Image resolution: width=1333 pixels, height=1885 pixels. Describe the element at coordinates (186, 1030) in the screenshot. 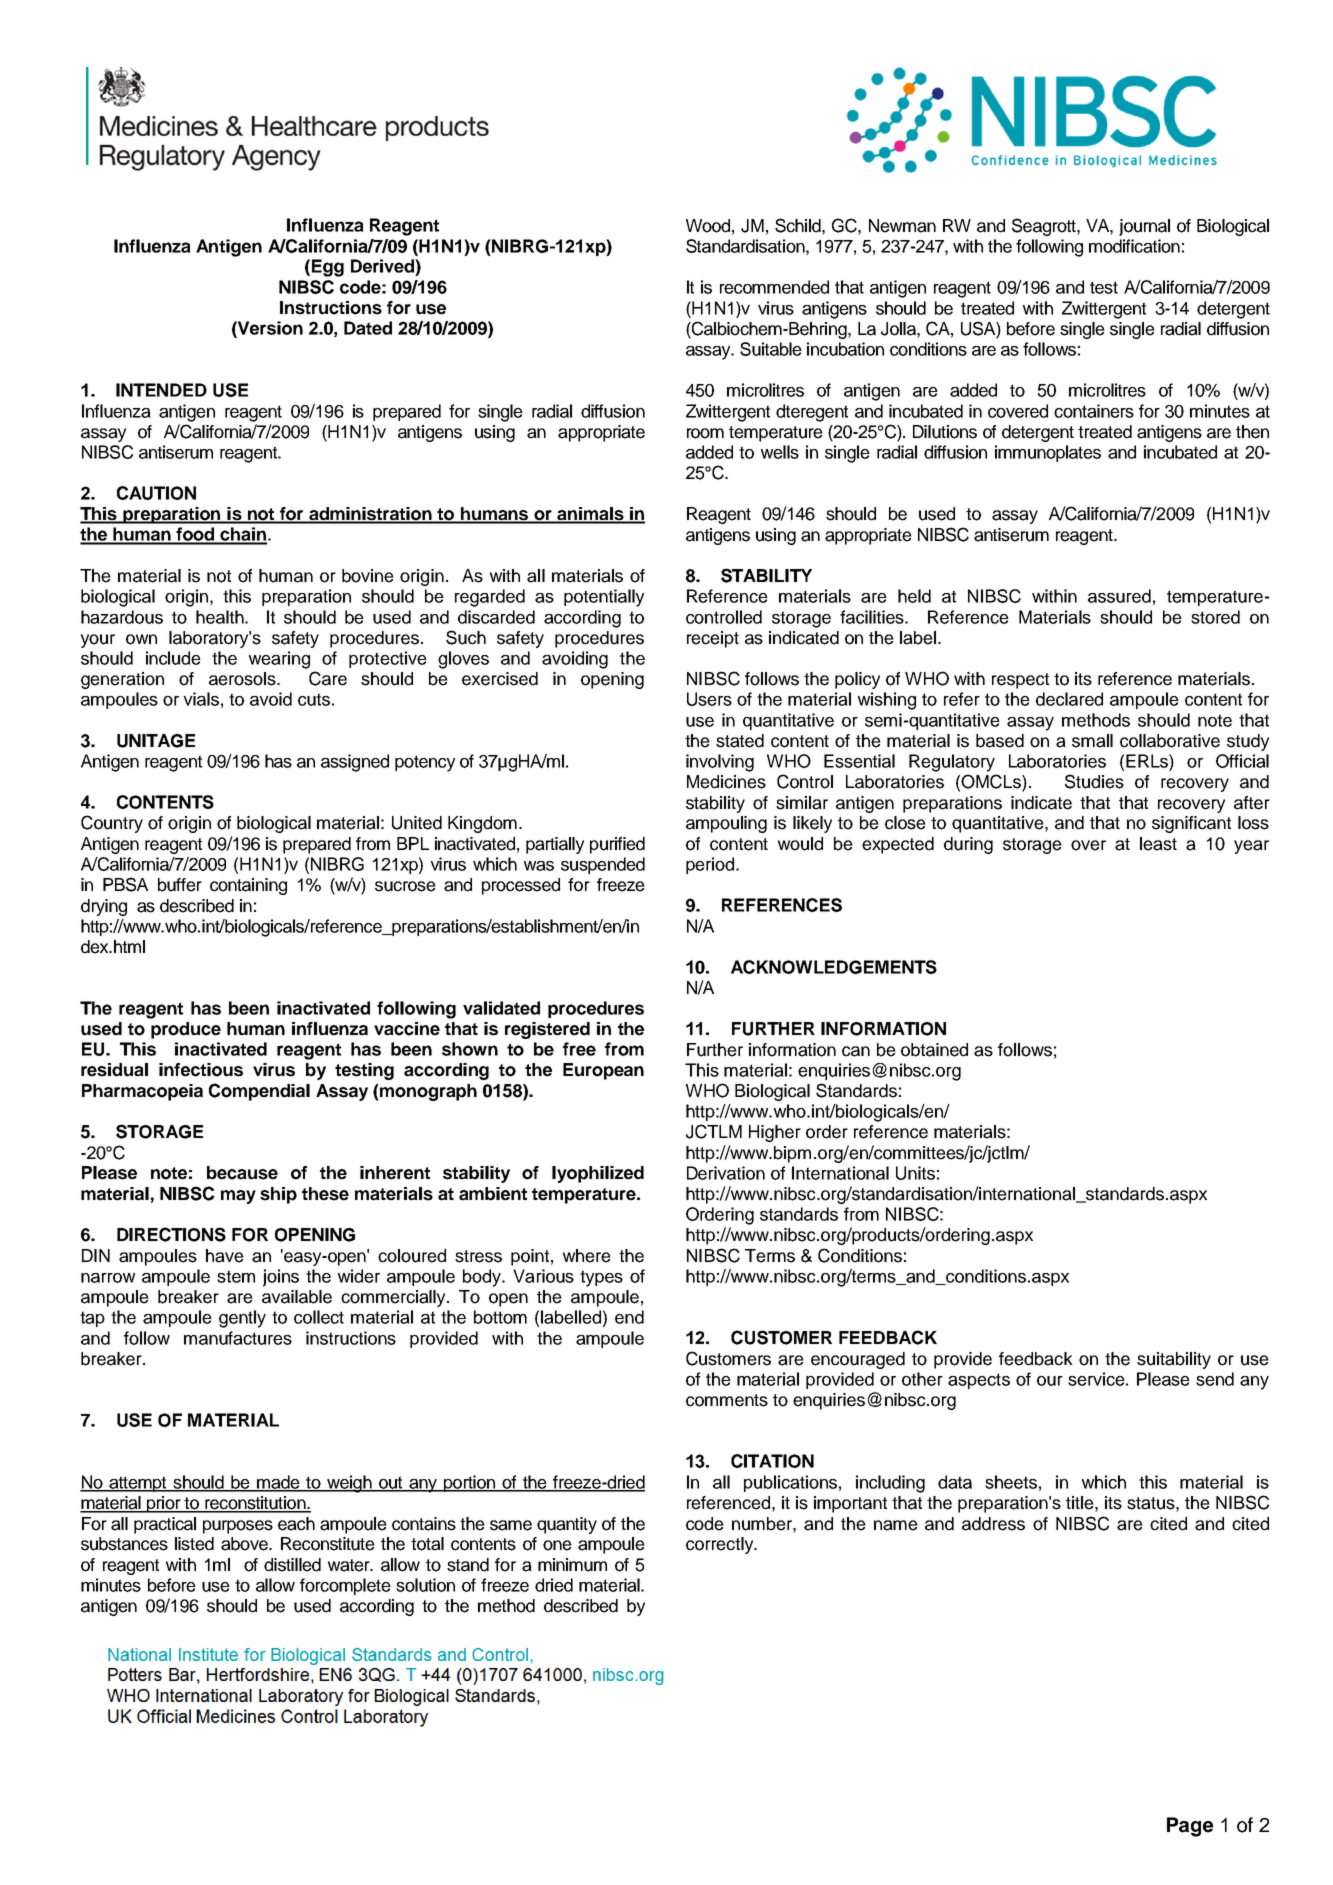

I see `produce` at that location.
